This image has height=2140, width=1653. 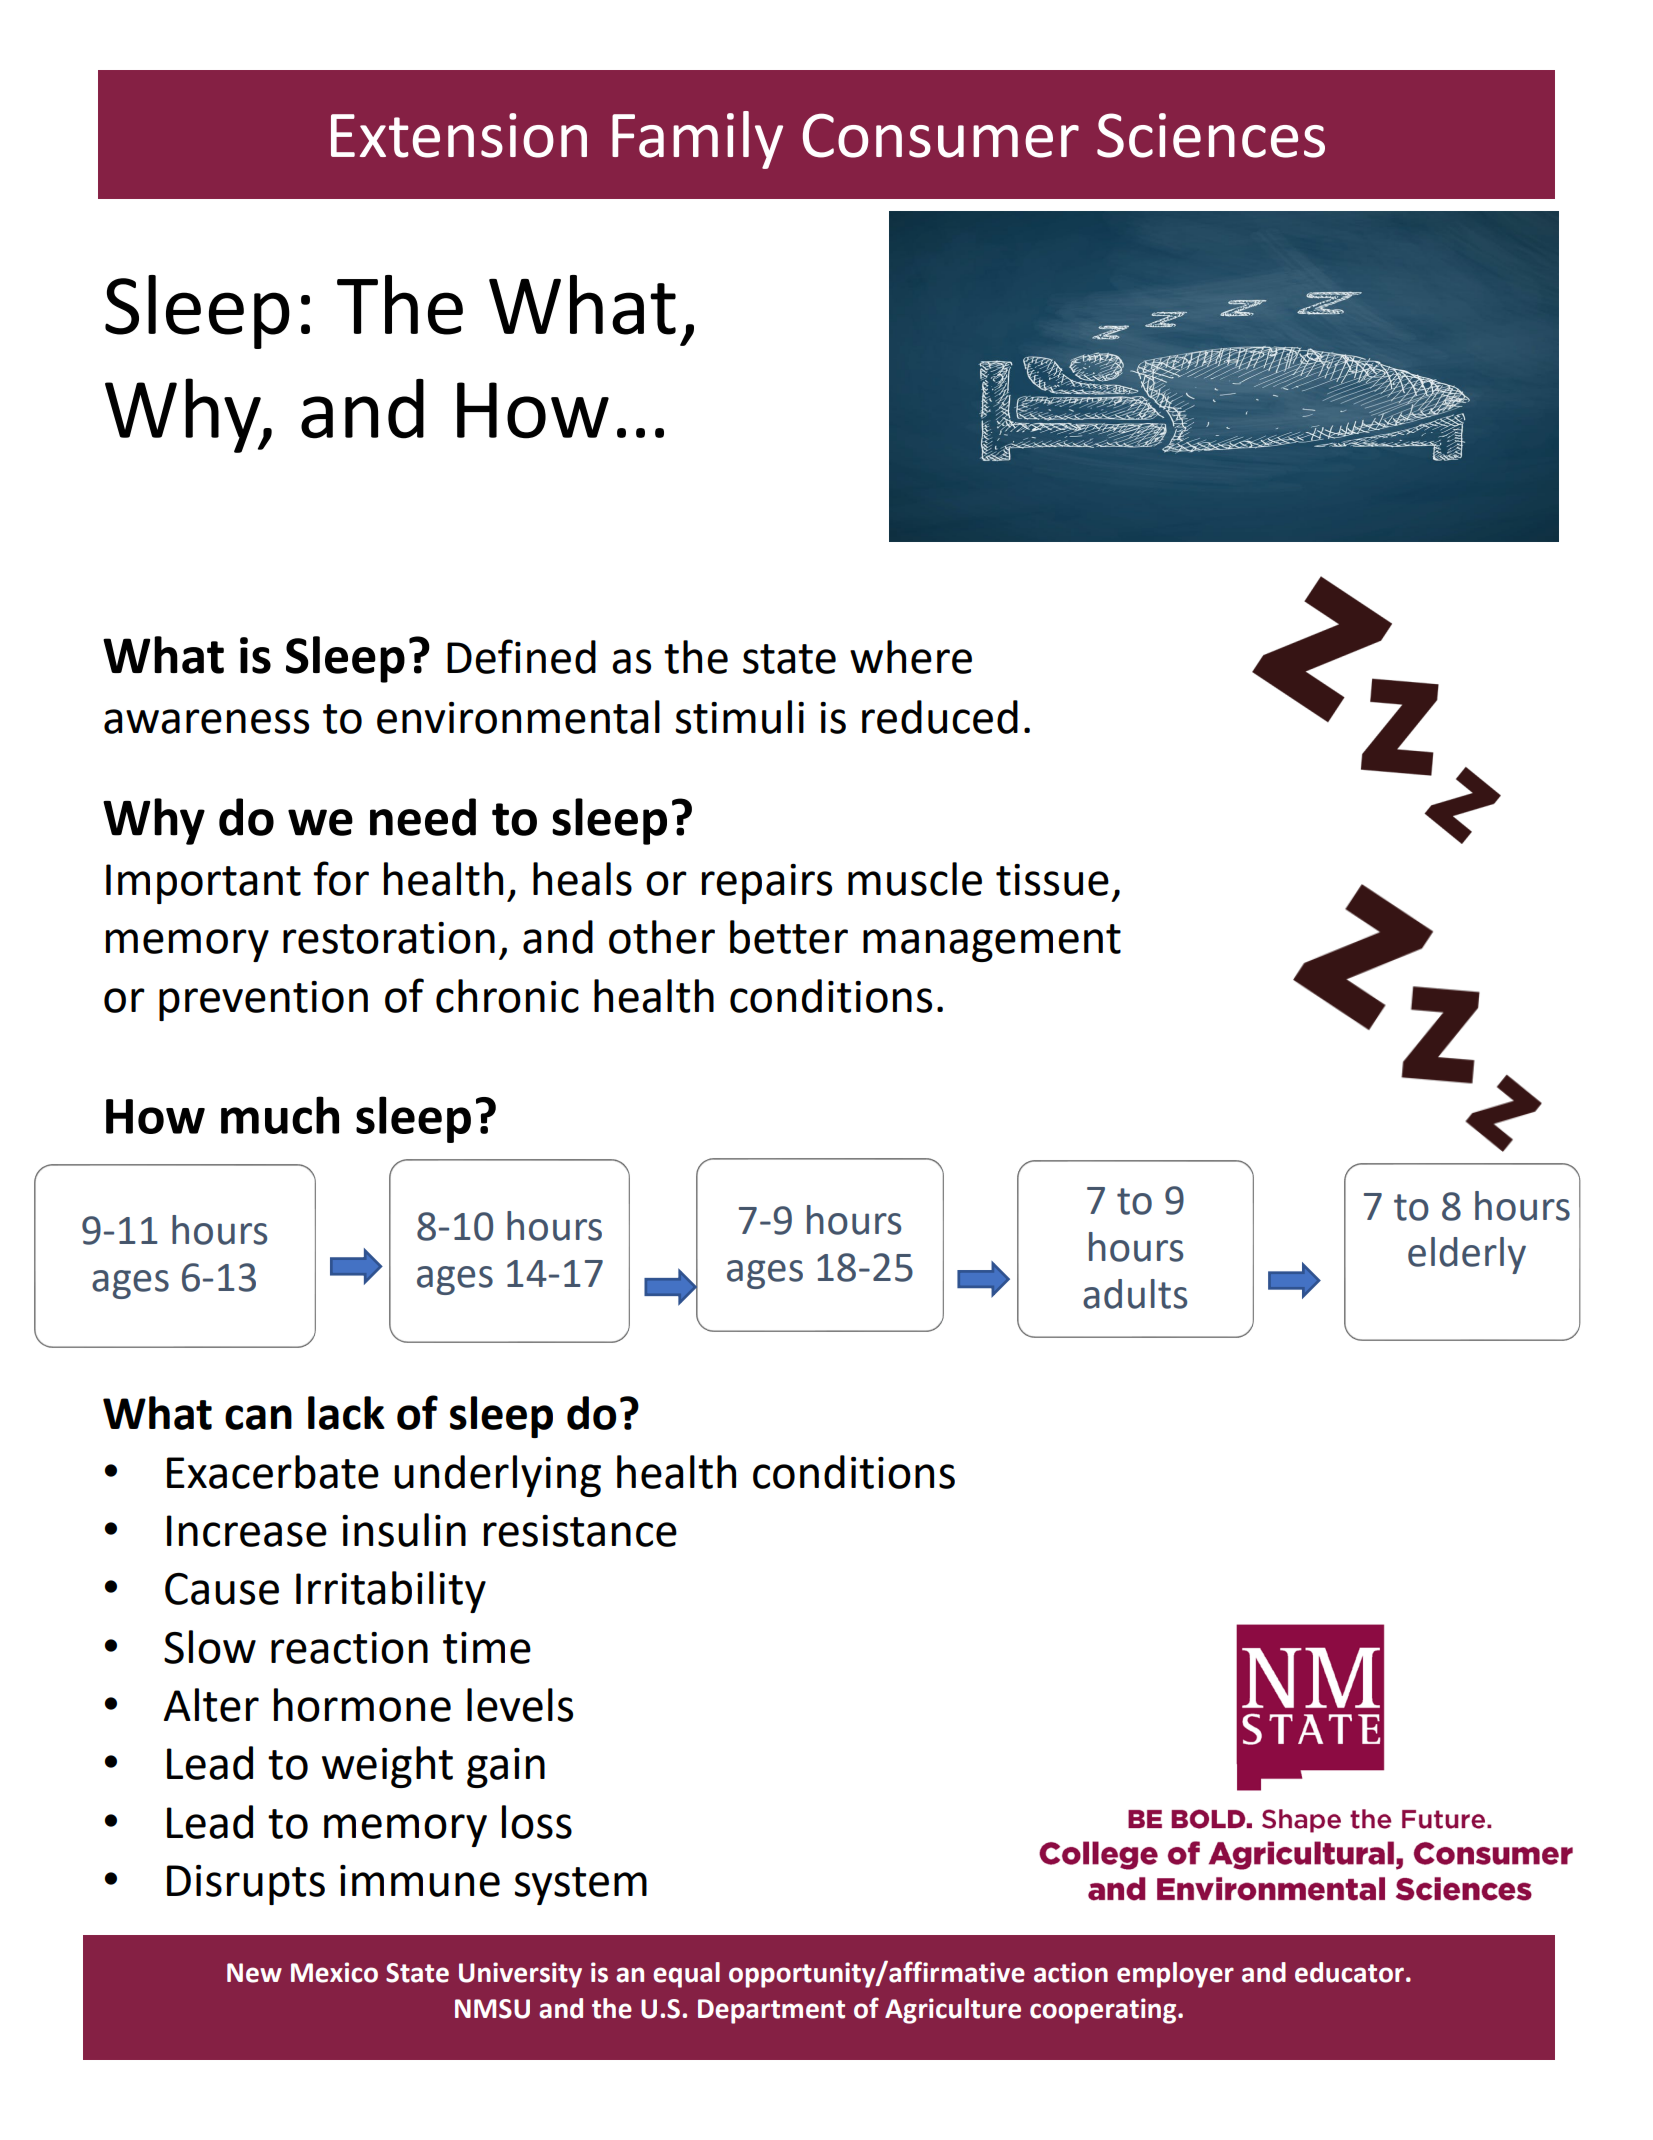 What do you see at coordinates (771, 2011) in the image?
I see `Department` at bounding box center [771, 2011].
